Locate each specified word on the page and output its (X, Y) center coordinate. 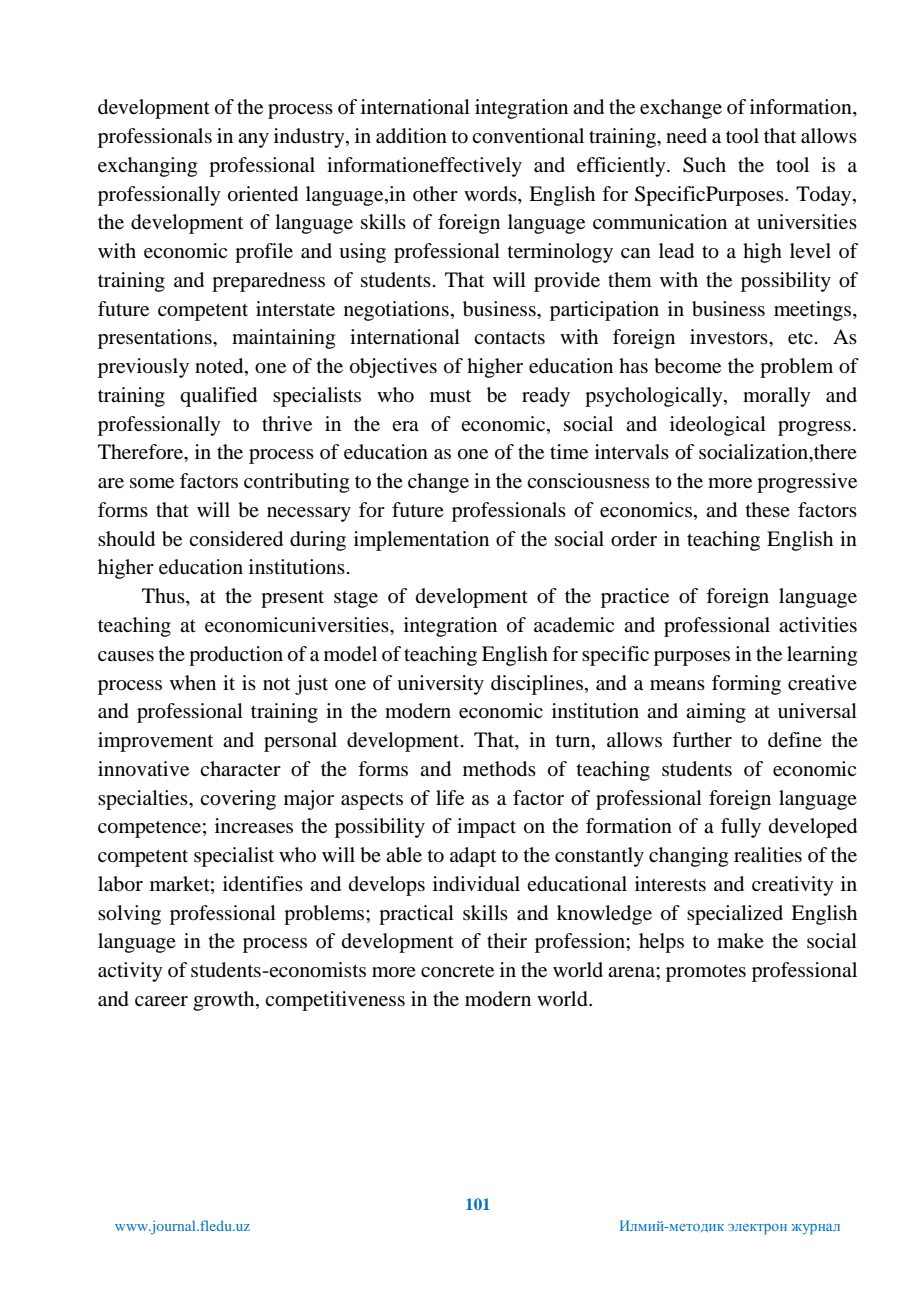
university (440, 685)
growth (225, 1001)
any (253, 140)
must (450, 395)
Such (704, 165)
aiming (716, 713)
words (491, 194)
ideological (718, 426)
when (193, 683)
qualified (218, 397)
